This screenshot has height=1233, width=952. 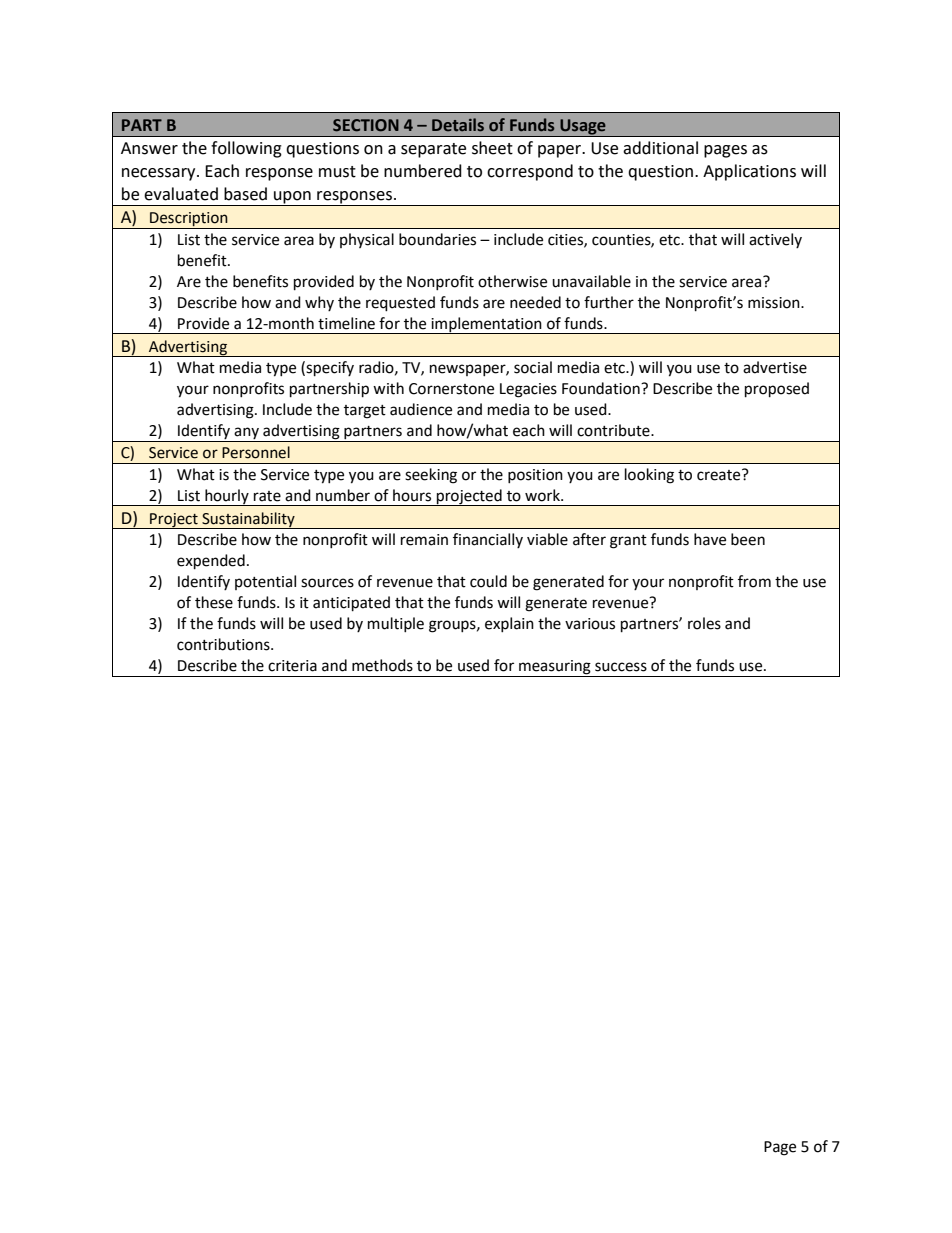 I want to click on roles, so click(x=704, y=623).
